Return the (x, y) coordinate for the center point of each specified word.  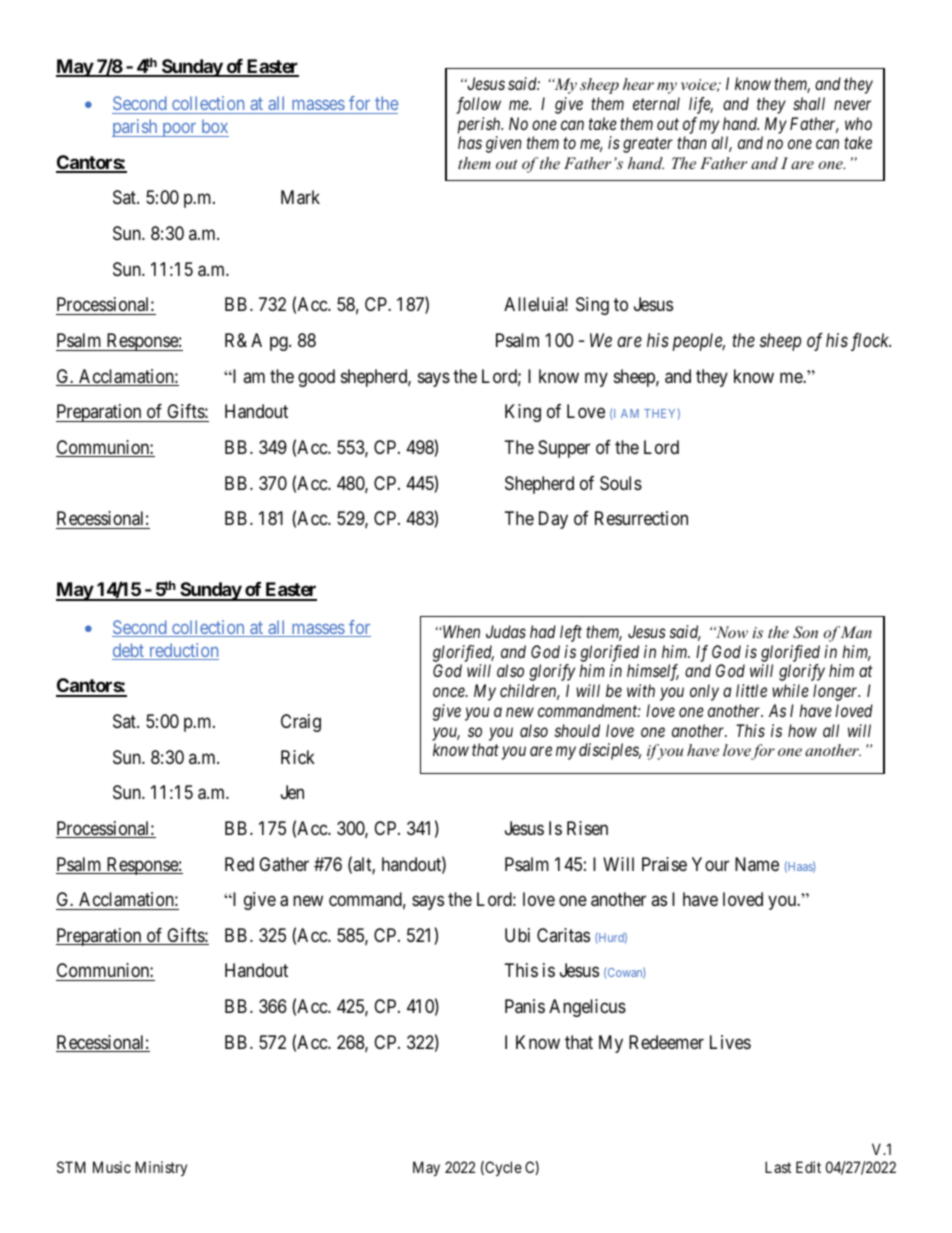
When (460, 631)
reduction (182, 651)
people (699, 342)
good (316, 378)
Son (805, 632)
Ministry (161, 1168)
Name (757, 864)
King (523, 413)
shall (809, 103)
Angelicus (587, 1008)
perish (480, 125)
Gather (284, 864)
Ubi (517, 935)
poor (179, 130)
